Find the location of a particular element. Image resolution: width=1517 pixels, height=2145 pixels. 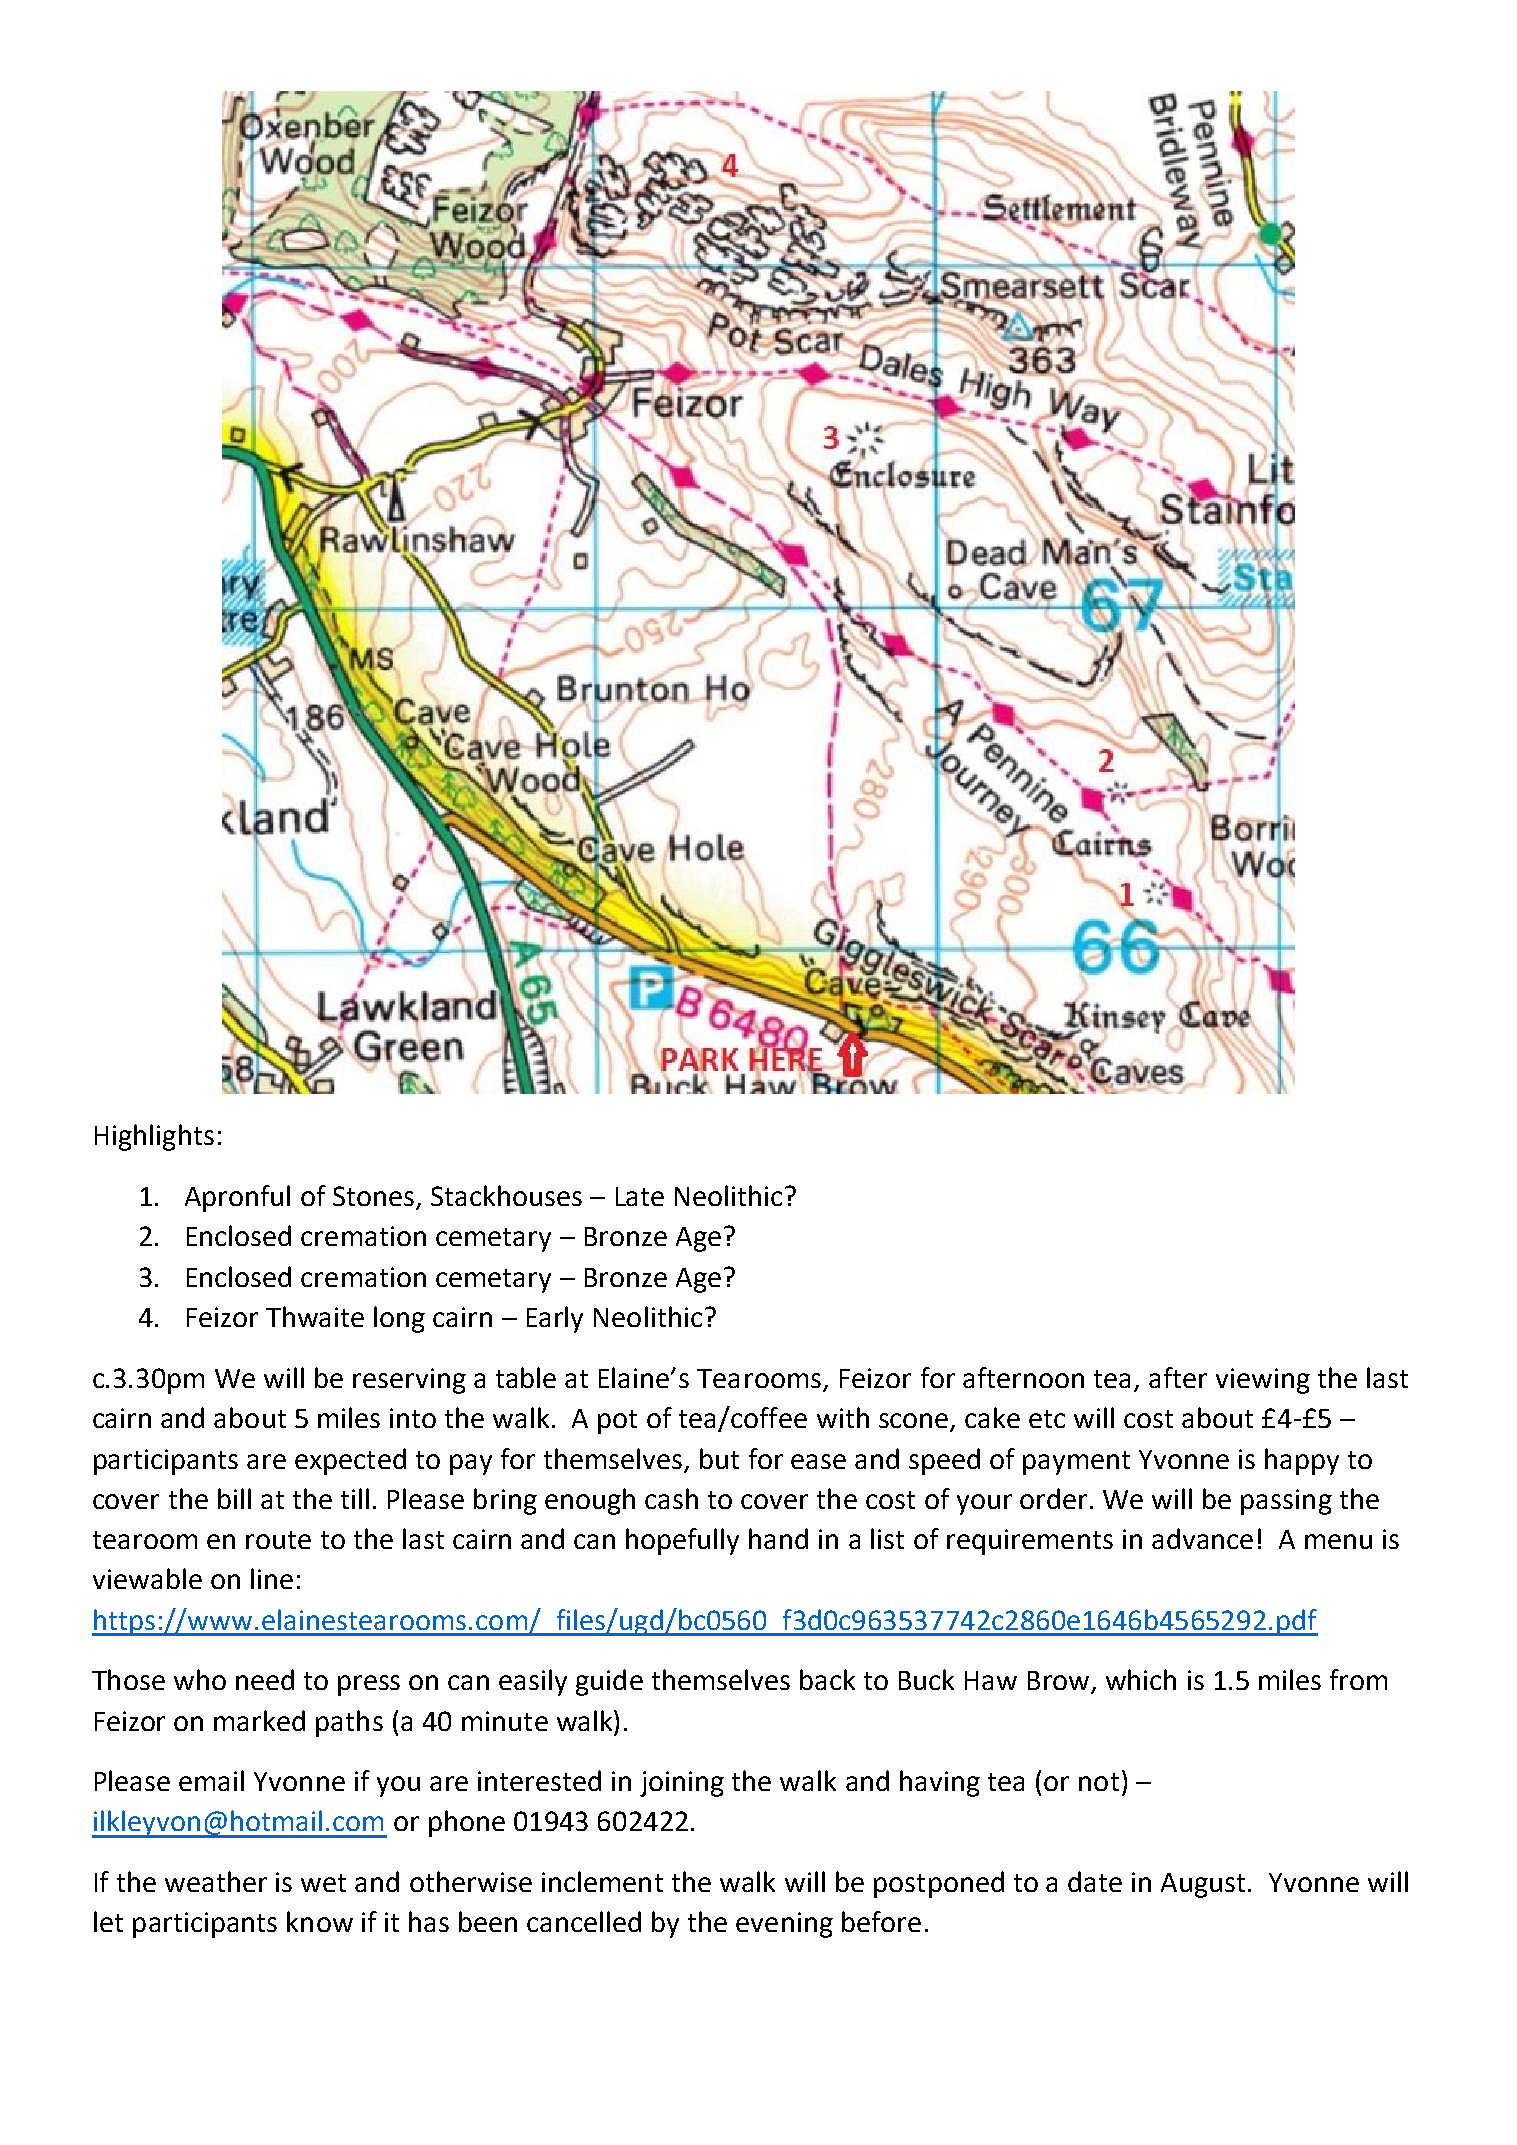

Highlights is located at coordinates (154, 1137).
